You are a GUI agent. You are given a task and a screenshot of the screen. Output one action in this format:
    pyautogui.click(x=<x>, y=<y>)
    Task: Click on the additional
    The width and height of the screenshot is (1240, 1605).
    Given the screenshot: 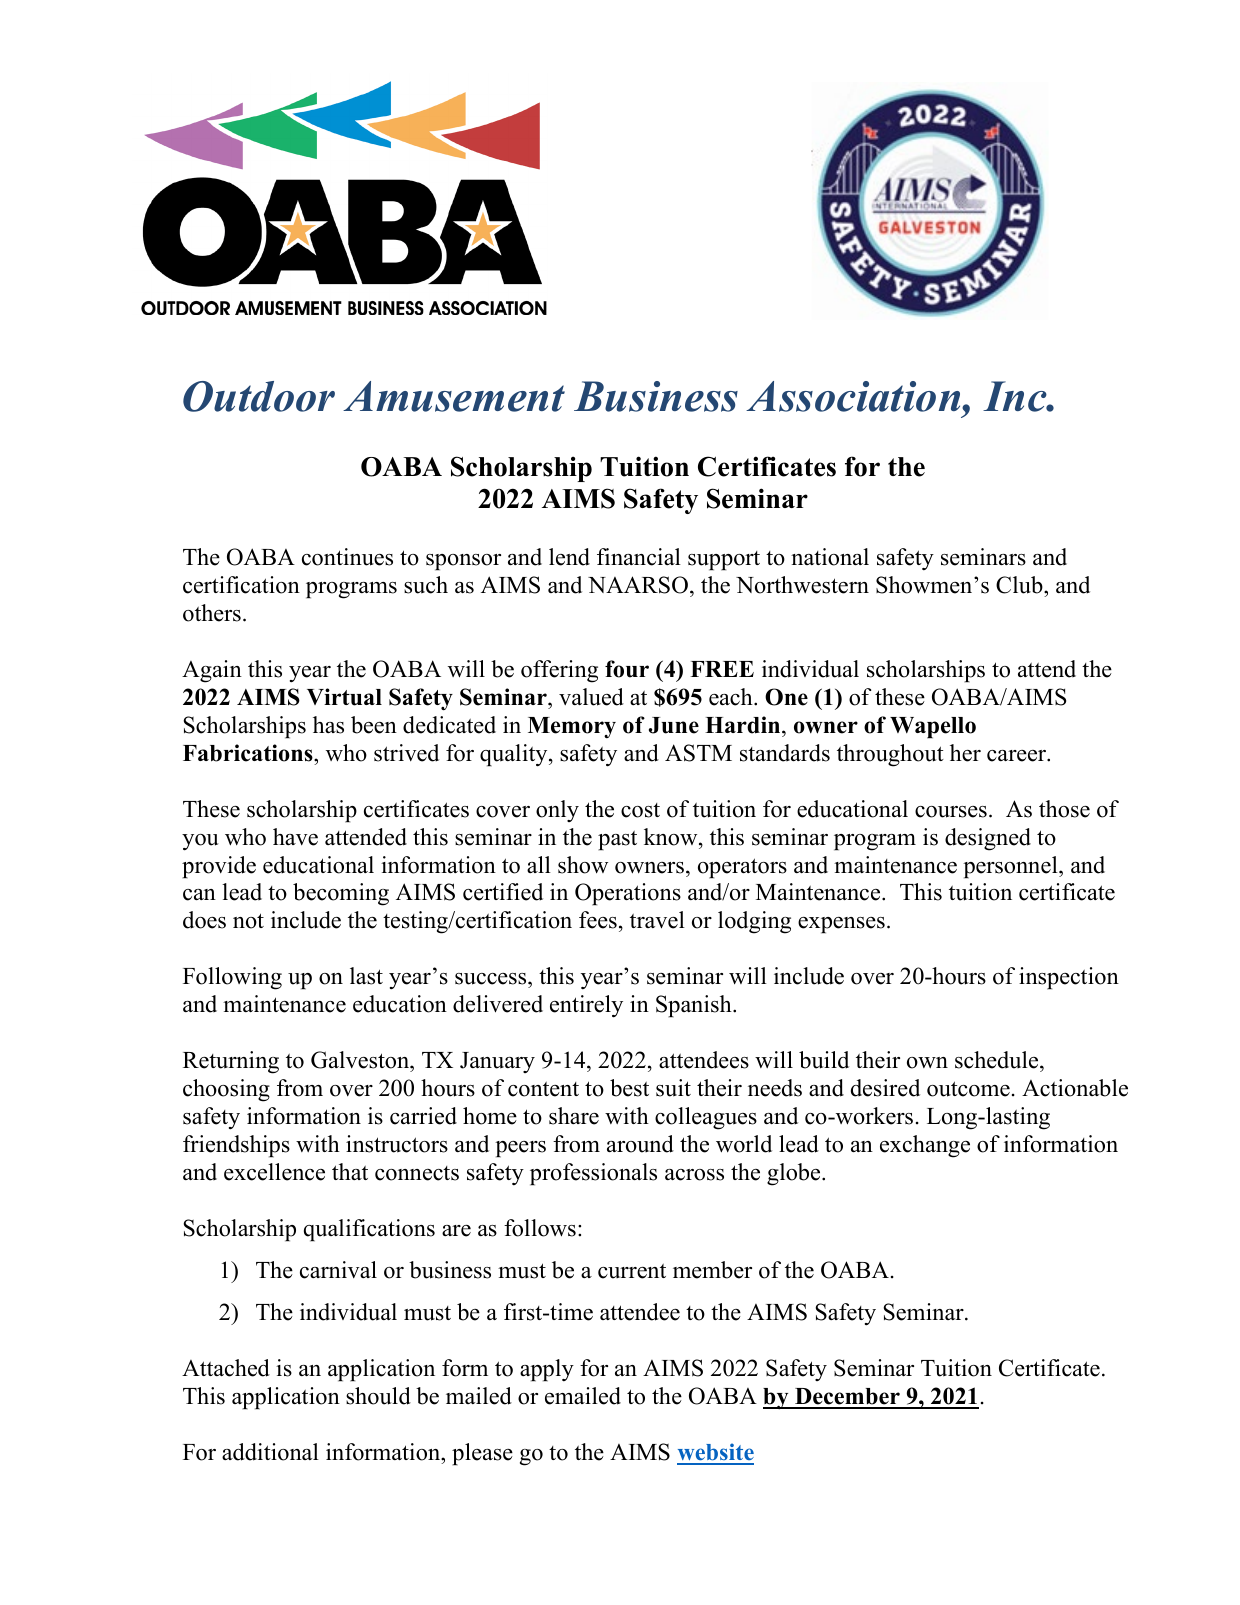 What is the action you would take?
    pyautogui.click(x=270, y=1452)
